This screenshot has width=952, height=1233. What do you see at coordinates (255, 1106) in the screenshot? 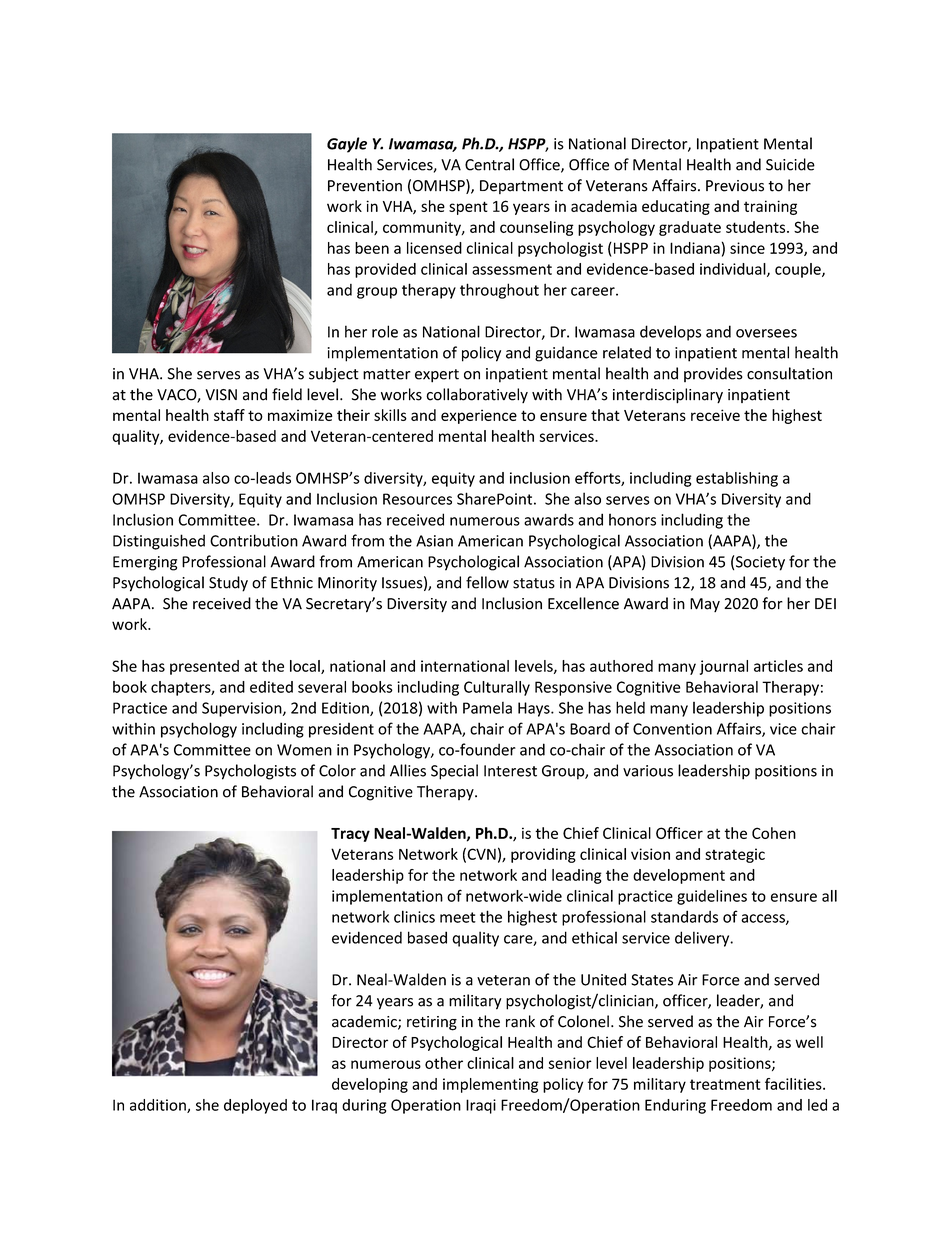
I see `deployed` at bounding box center [255, 1106].
